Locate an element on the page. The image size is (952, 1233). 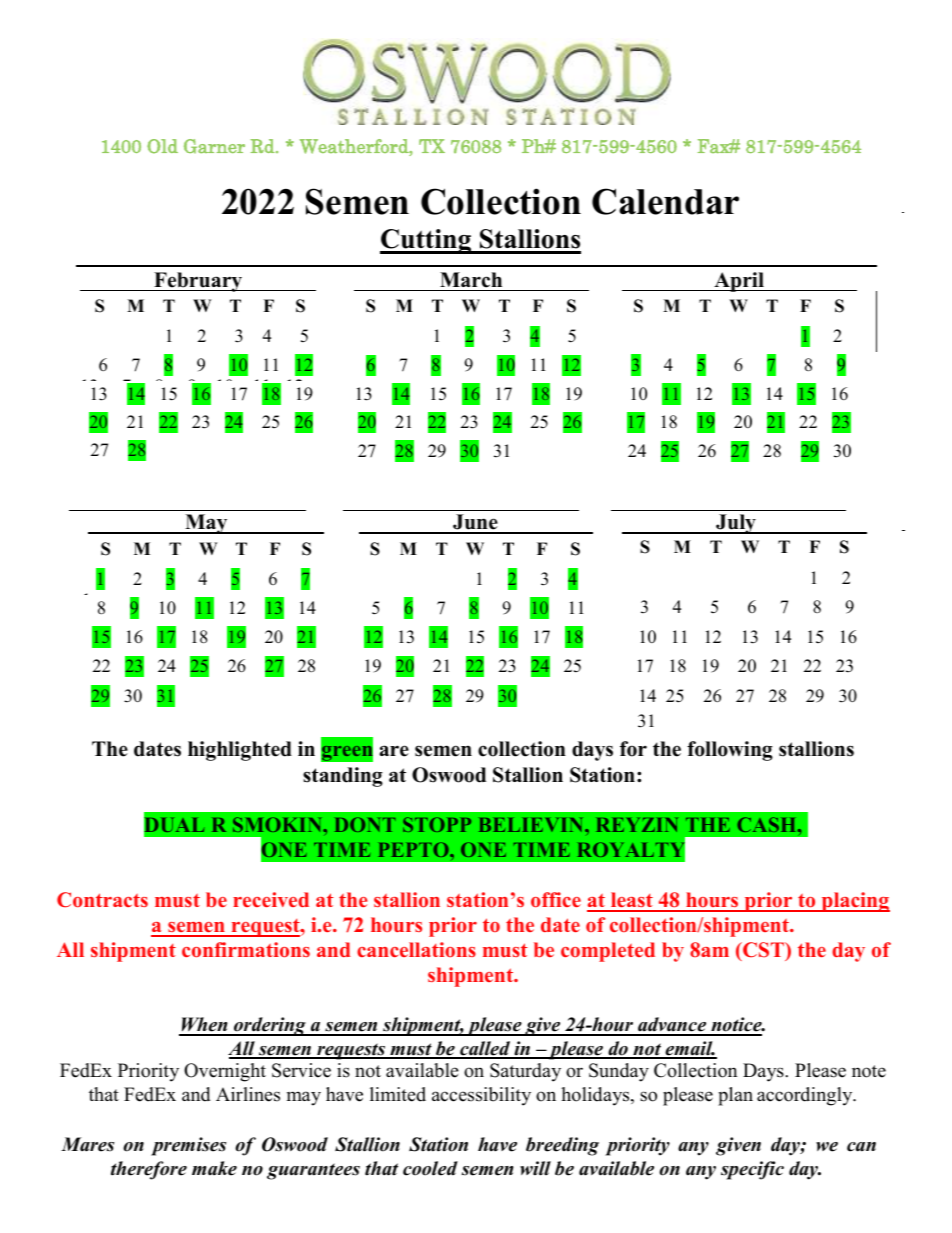
Cutting is located at coordinates (427, 241).
